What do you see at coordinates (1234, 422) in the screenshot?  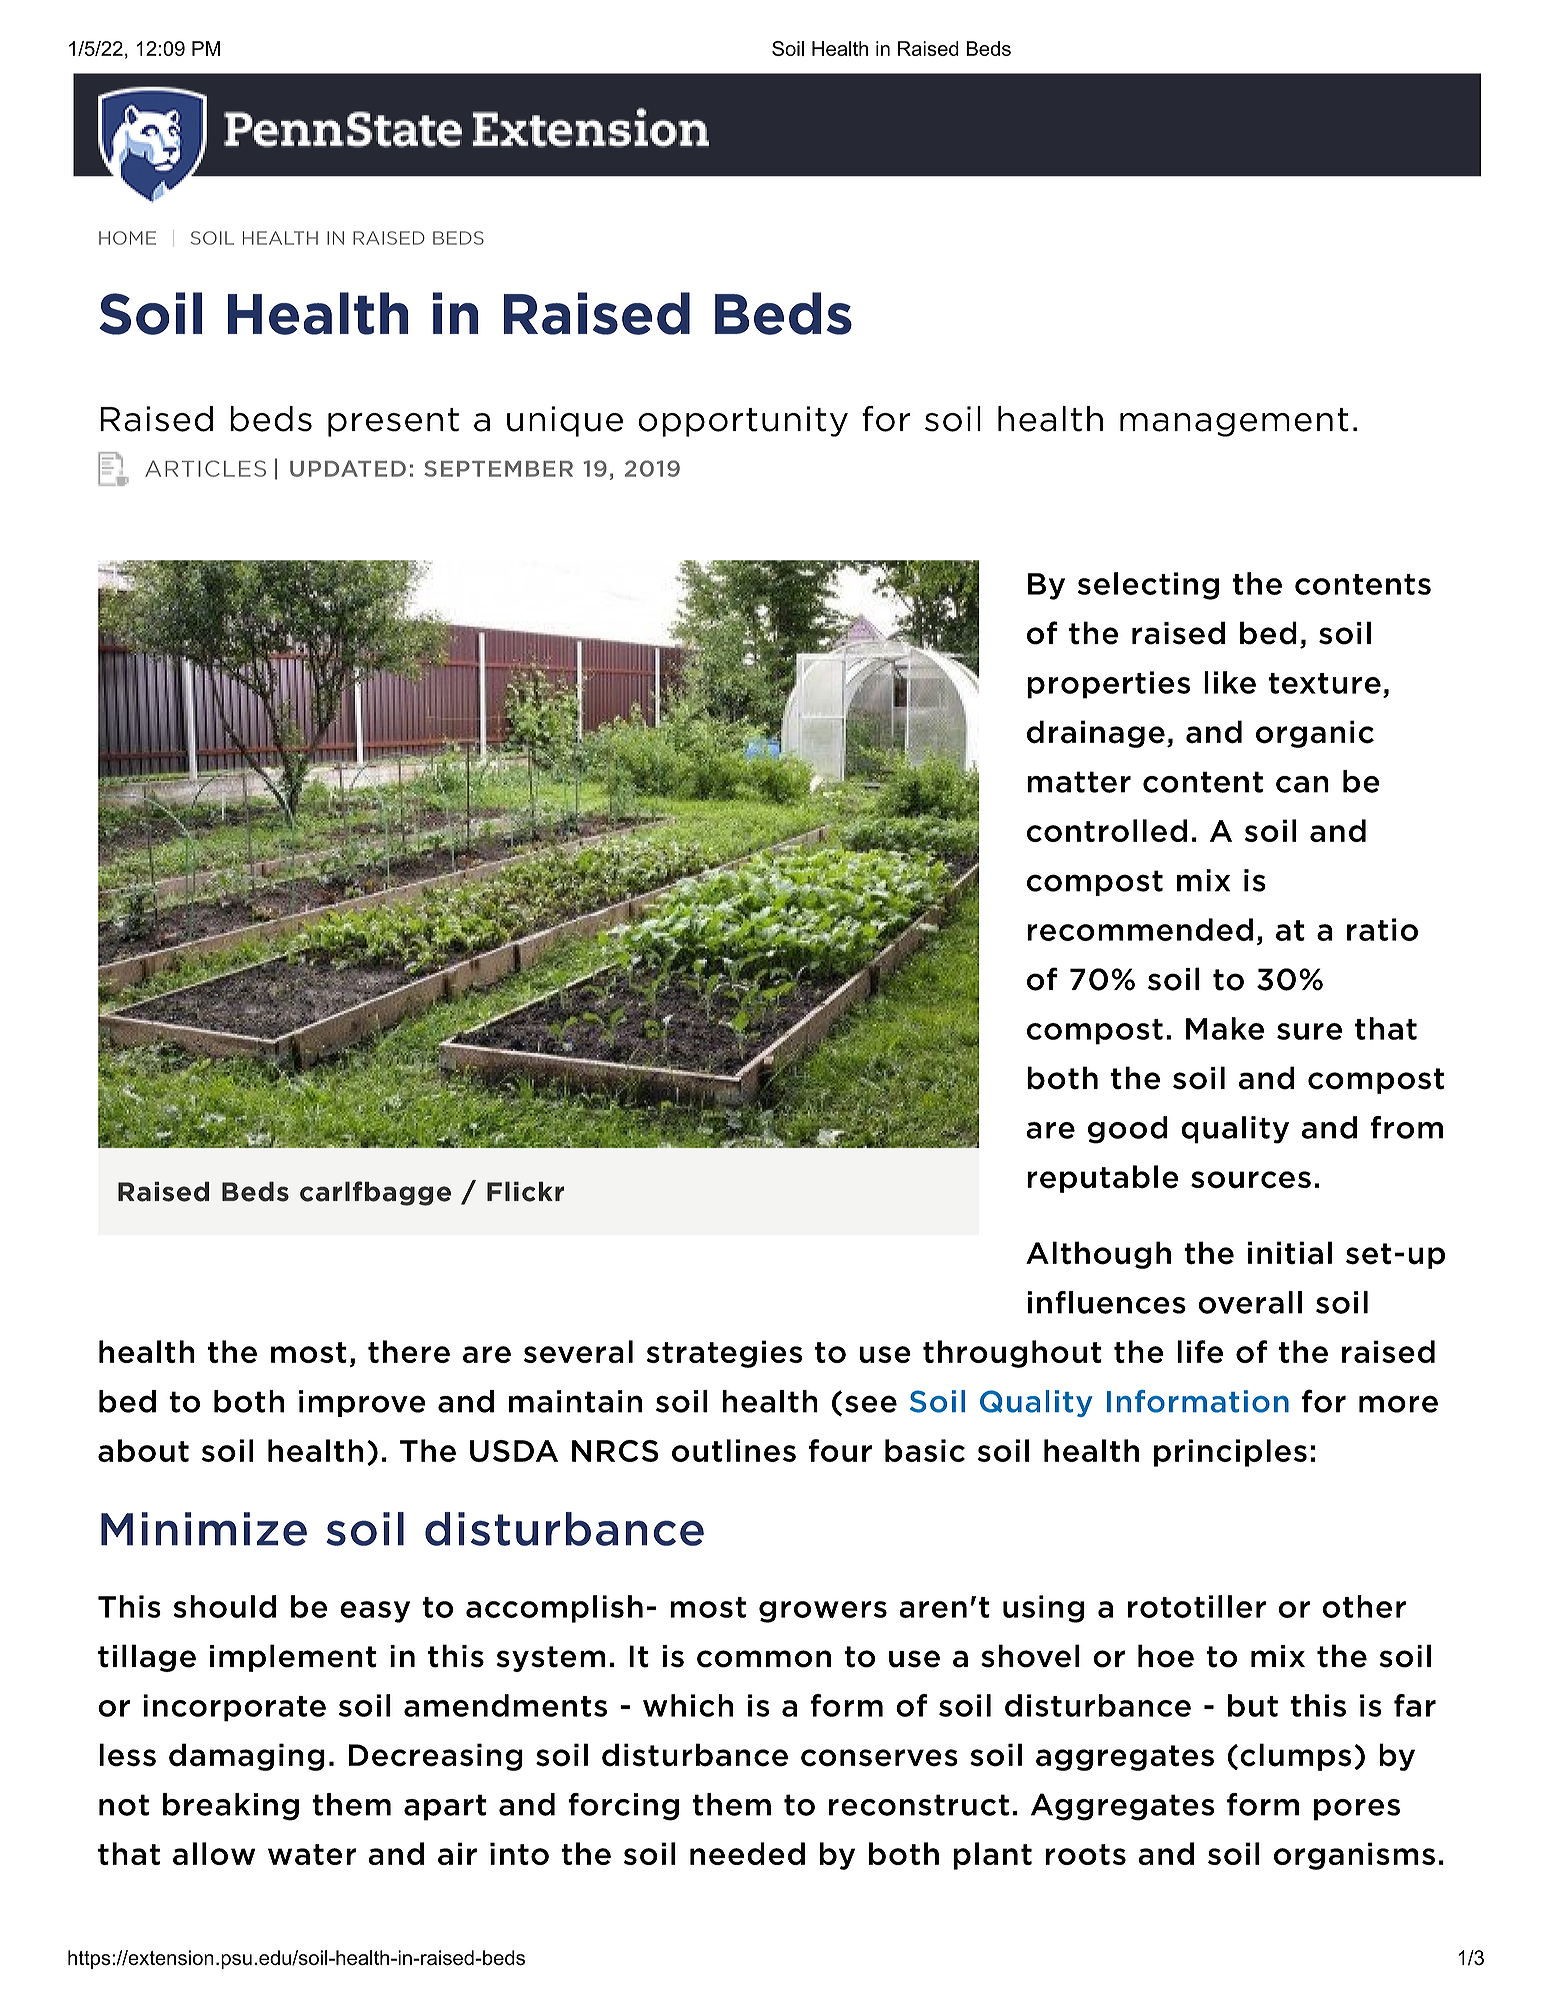 I see `management` at bounding box center [1234, 422].
